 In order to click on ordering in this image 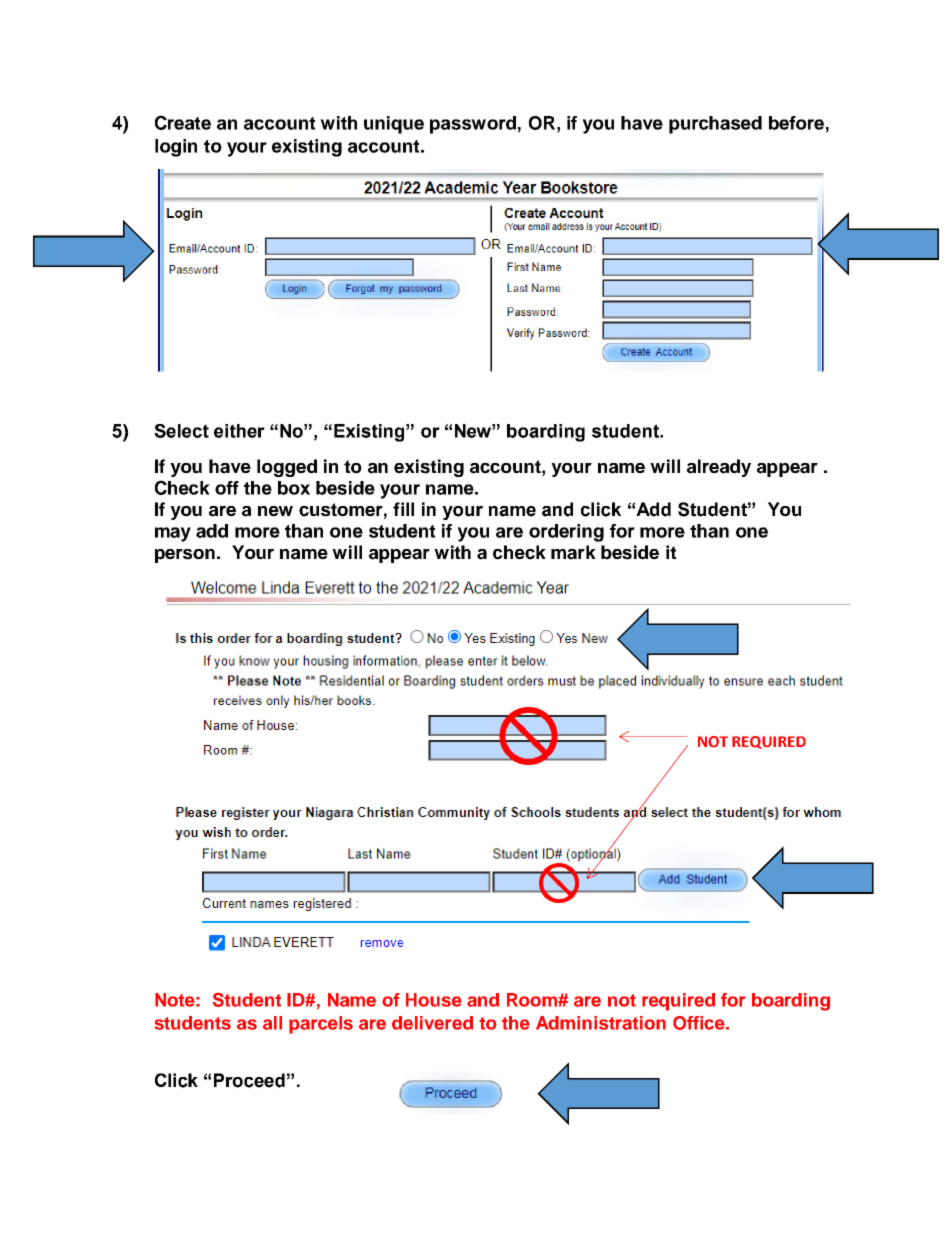, I will do `click(566, 533)`.
